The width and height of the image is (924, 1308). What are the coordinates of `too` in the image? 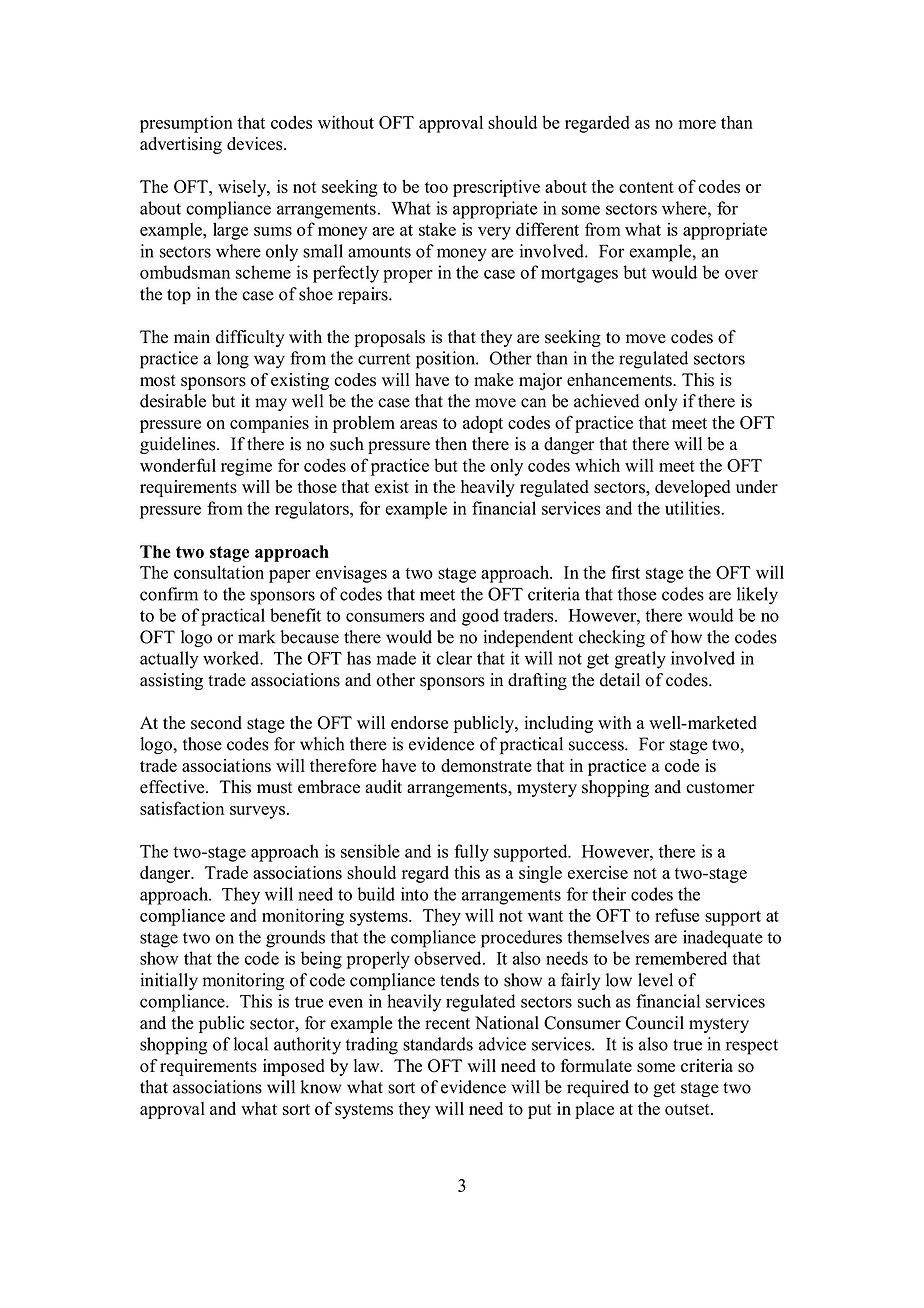 It's located at (436, 187).
